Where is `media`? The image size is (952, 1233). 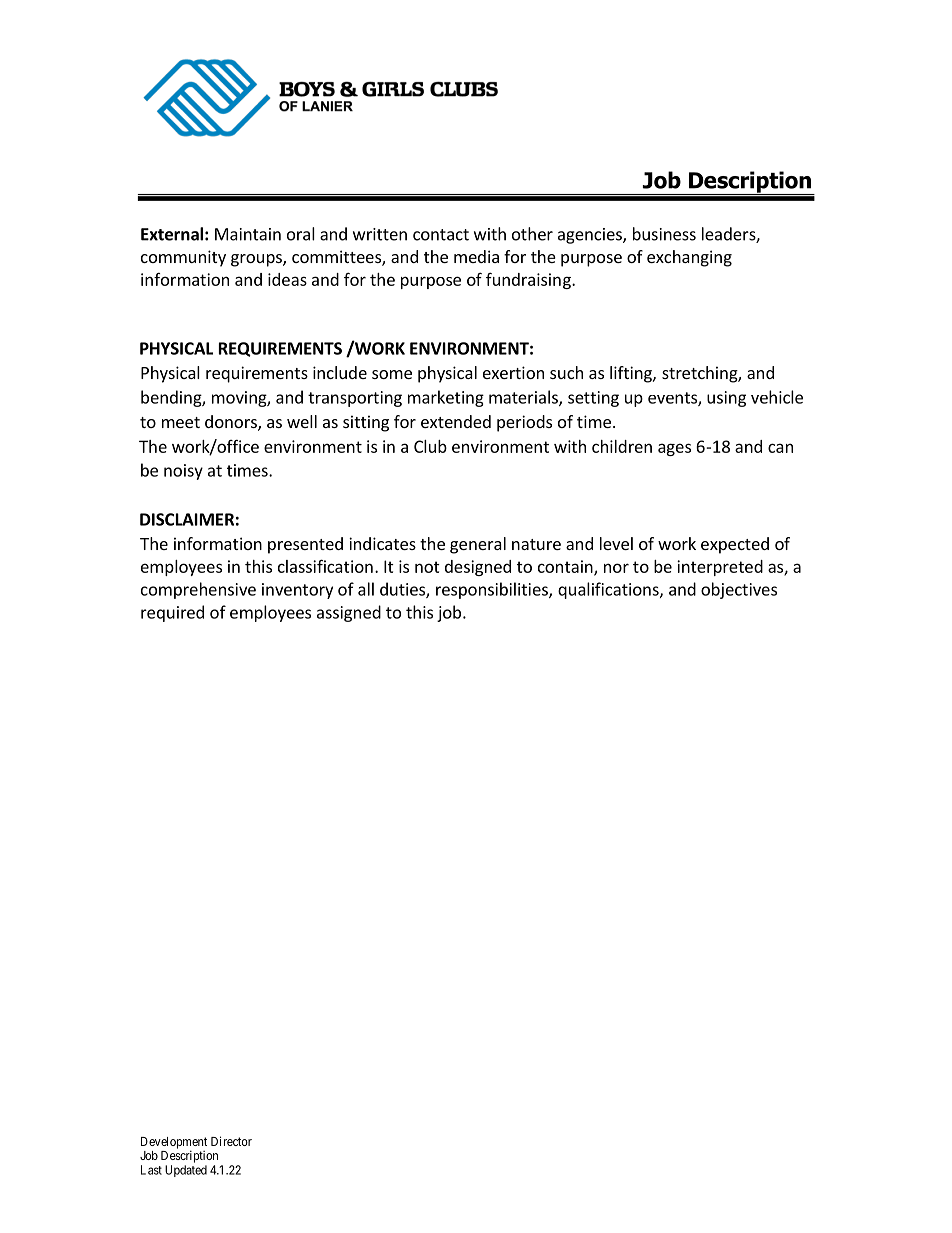 media is located at coordinates (476, 256).
